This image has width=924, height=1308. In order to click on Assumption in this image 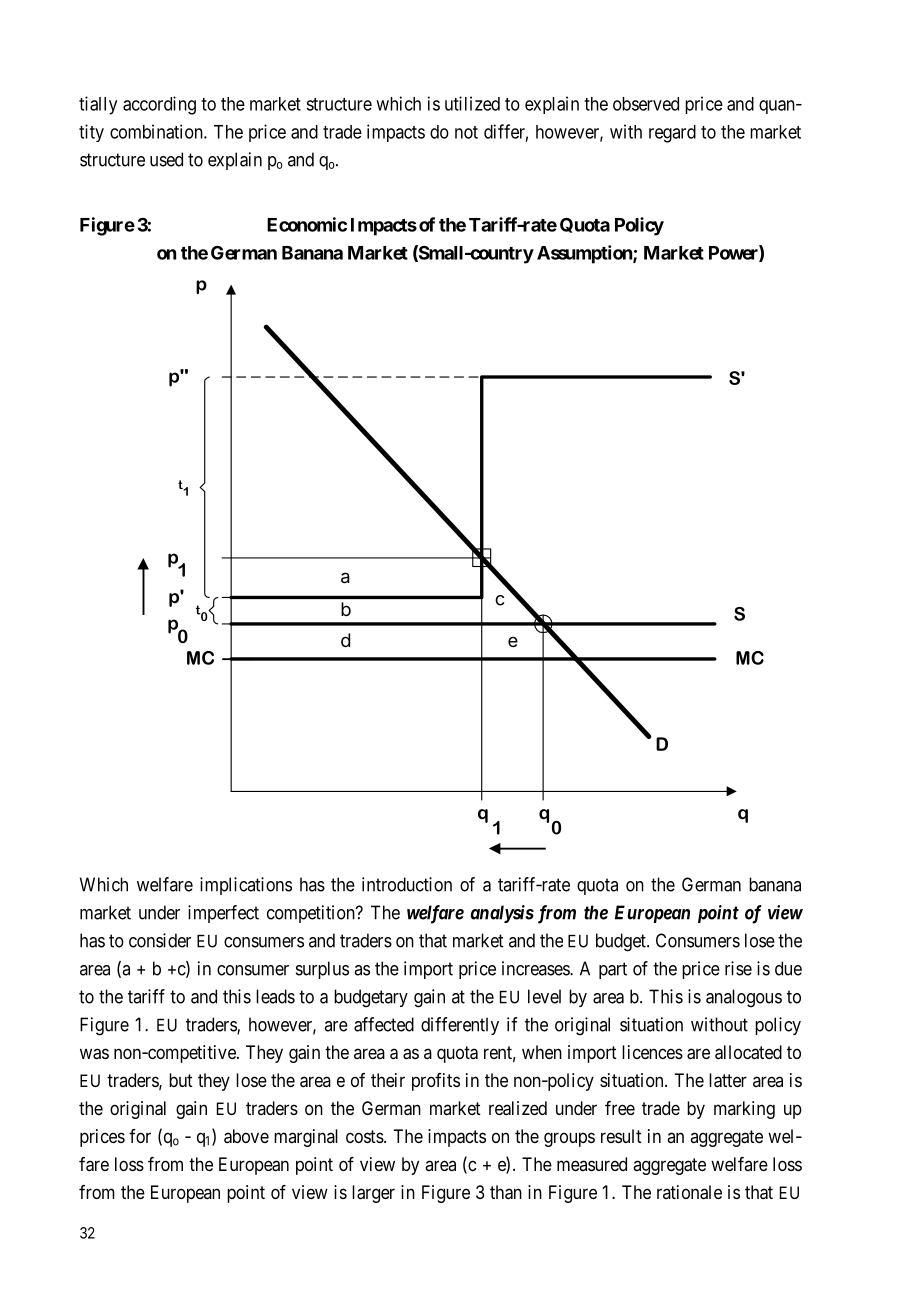, I will do `click(585, 254)`.
